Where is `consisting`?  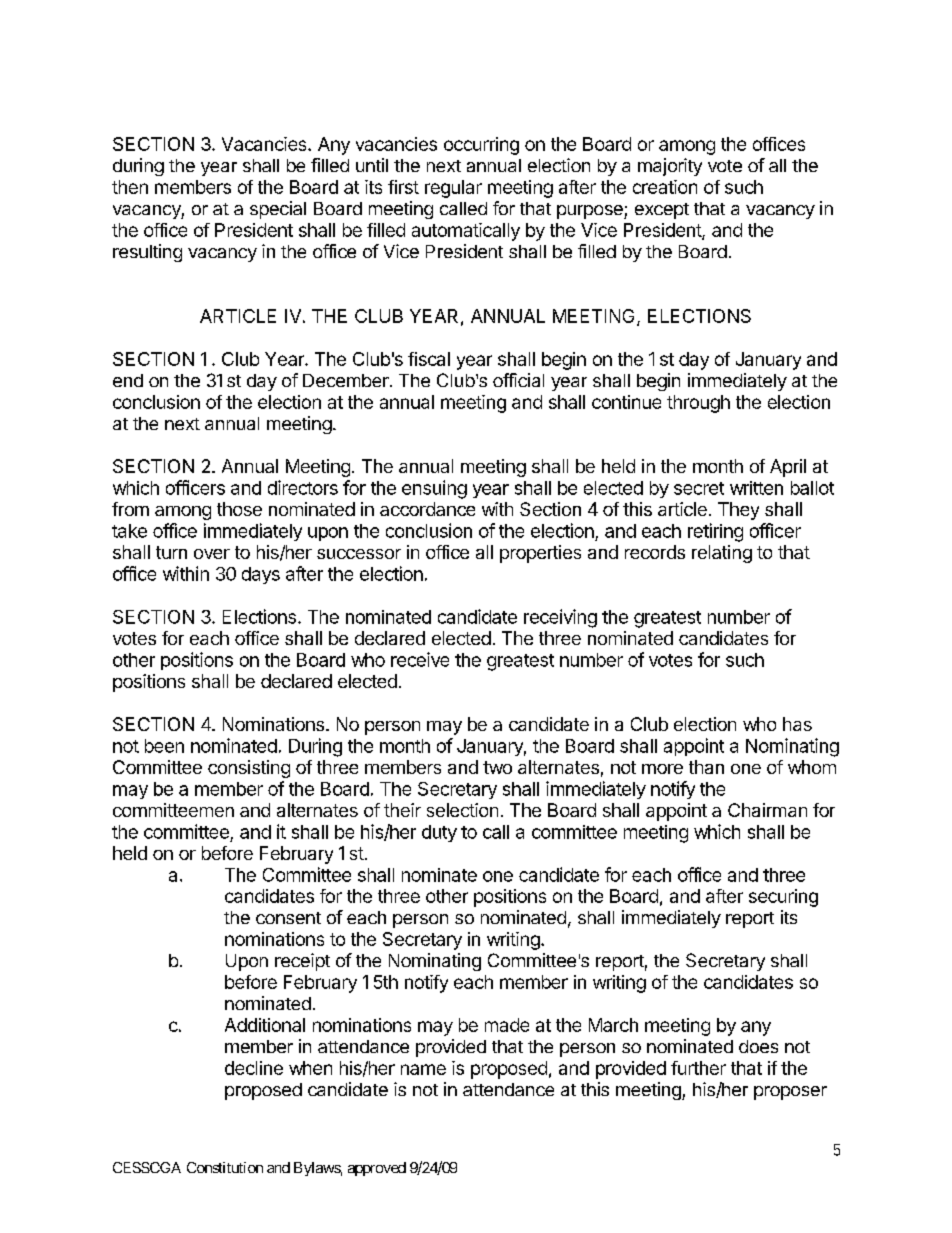 consisting is located at coordinates (249, 769).
